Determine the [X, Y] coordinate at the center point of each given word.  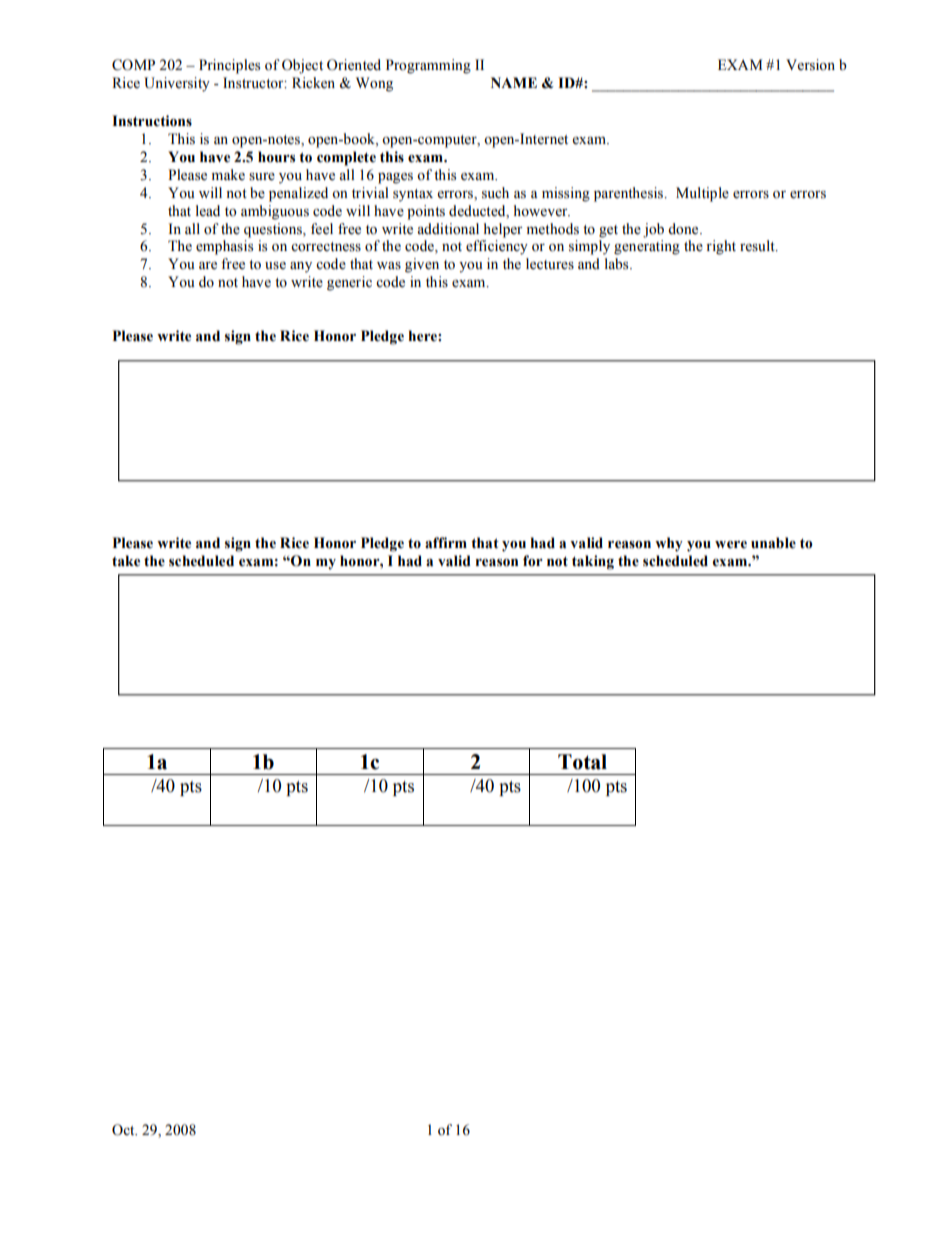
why [669, 544]
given [422, 265]
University [177, 84]
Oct [124, 1130]
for [533, 561]
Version [810, 65]
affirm [446, 543]
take [126, 561]
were [731, 545]
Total [582, 762]
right [721, 247]
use [275, 266]
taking [593, 562]
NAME [514, 82]
